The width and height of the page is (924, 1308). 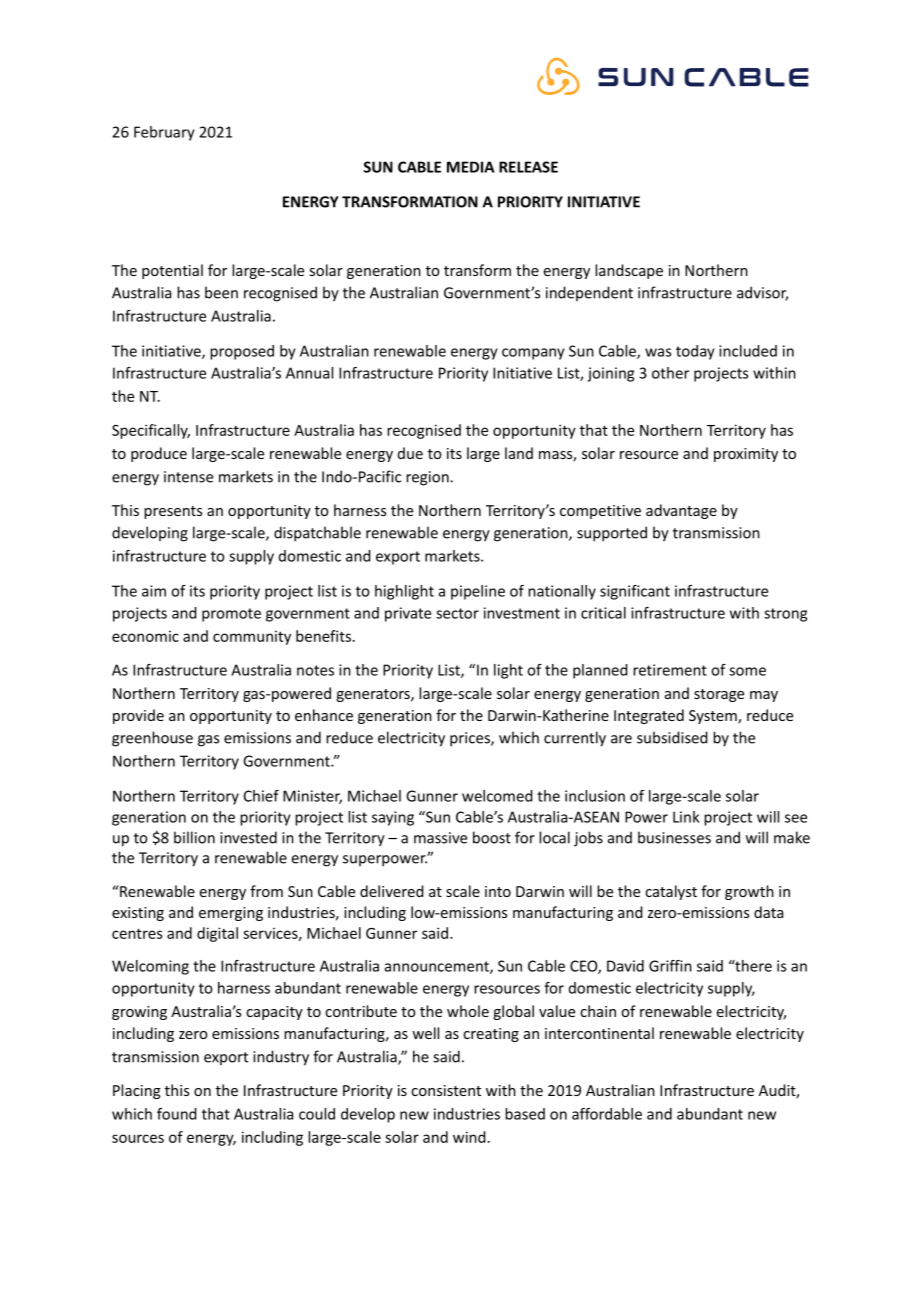 I want to click on found, so click(x=177, y=1114).
